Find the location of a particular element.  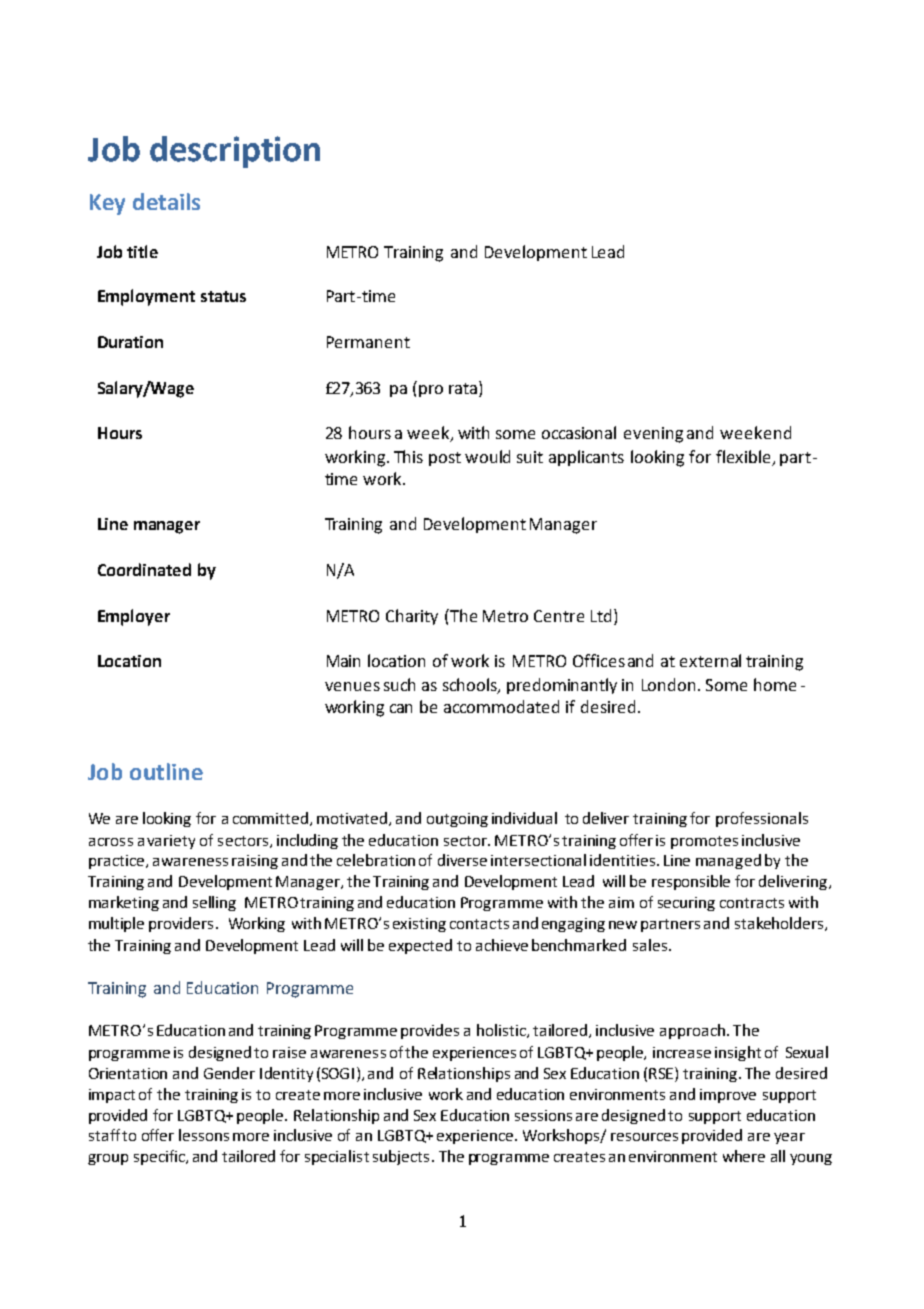

external is located at coordinates (710, 660).
